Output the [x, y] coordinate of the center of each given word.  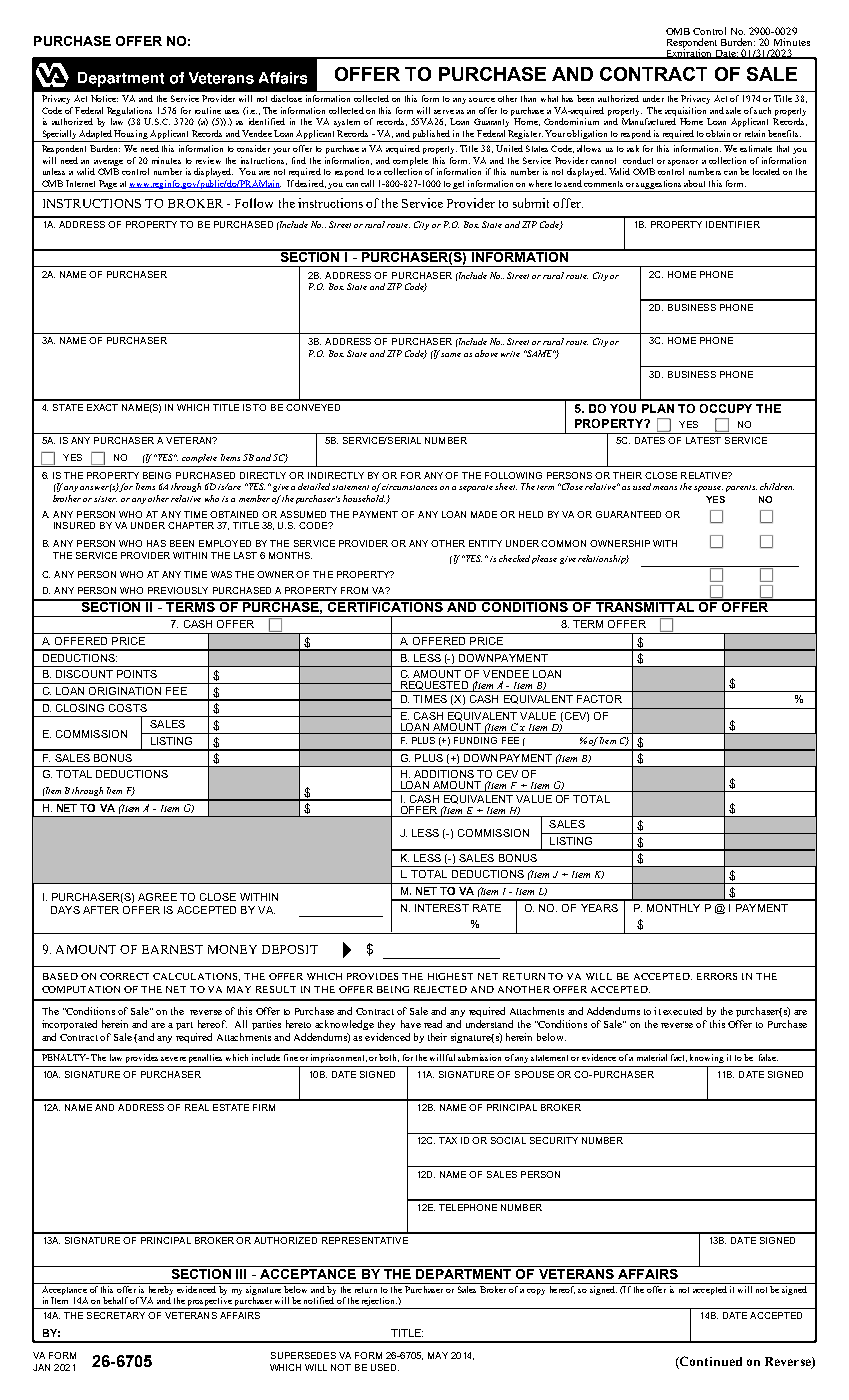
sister [105, 499]
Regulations [129, 111]
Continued [710, 1362]
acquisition [685, 111]
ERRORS [717, 976]
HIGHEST [450, 976]
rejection [379, 1303]
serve [444, 112]
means [665, 488]
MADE [484, 514]
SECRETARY [116, 1315]
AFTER [101, 910]
